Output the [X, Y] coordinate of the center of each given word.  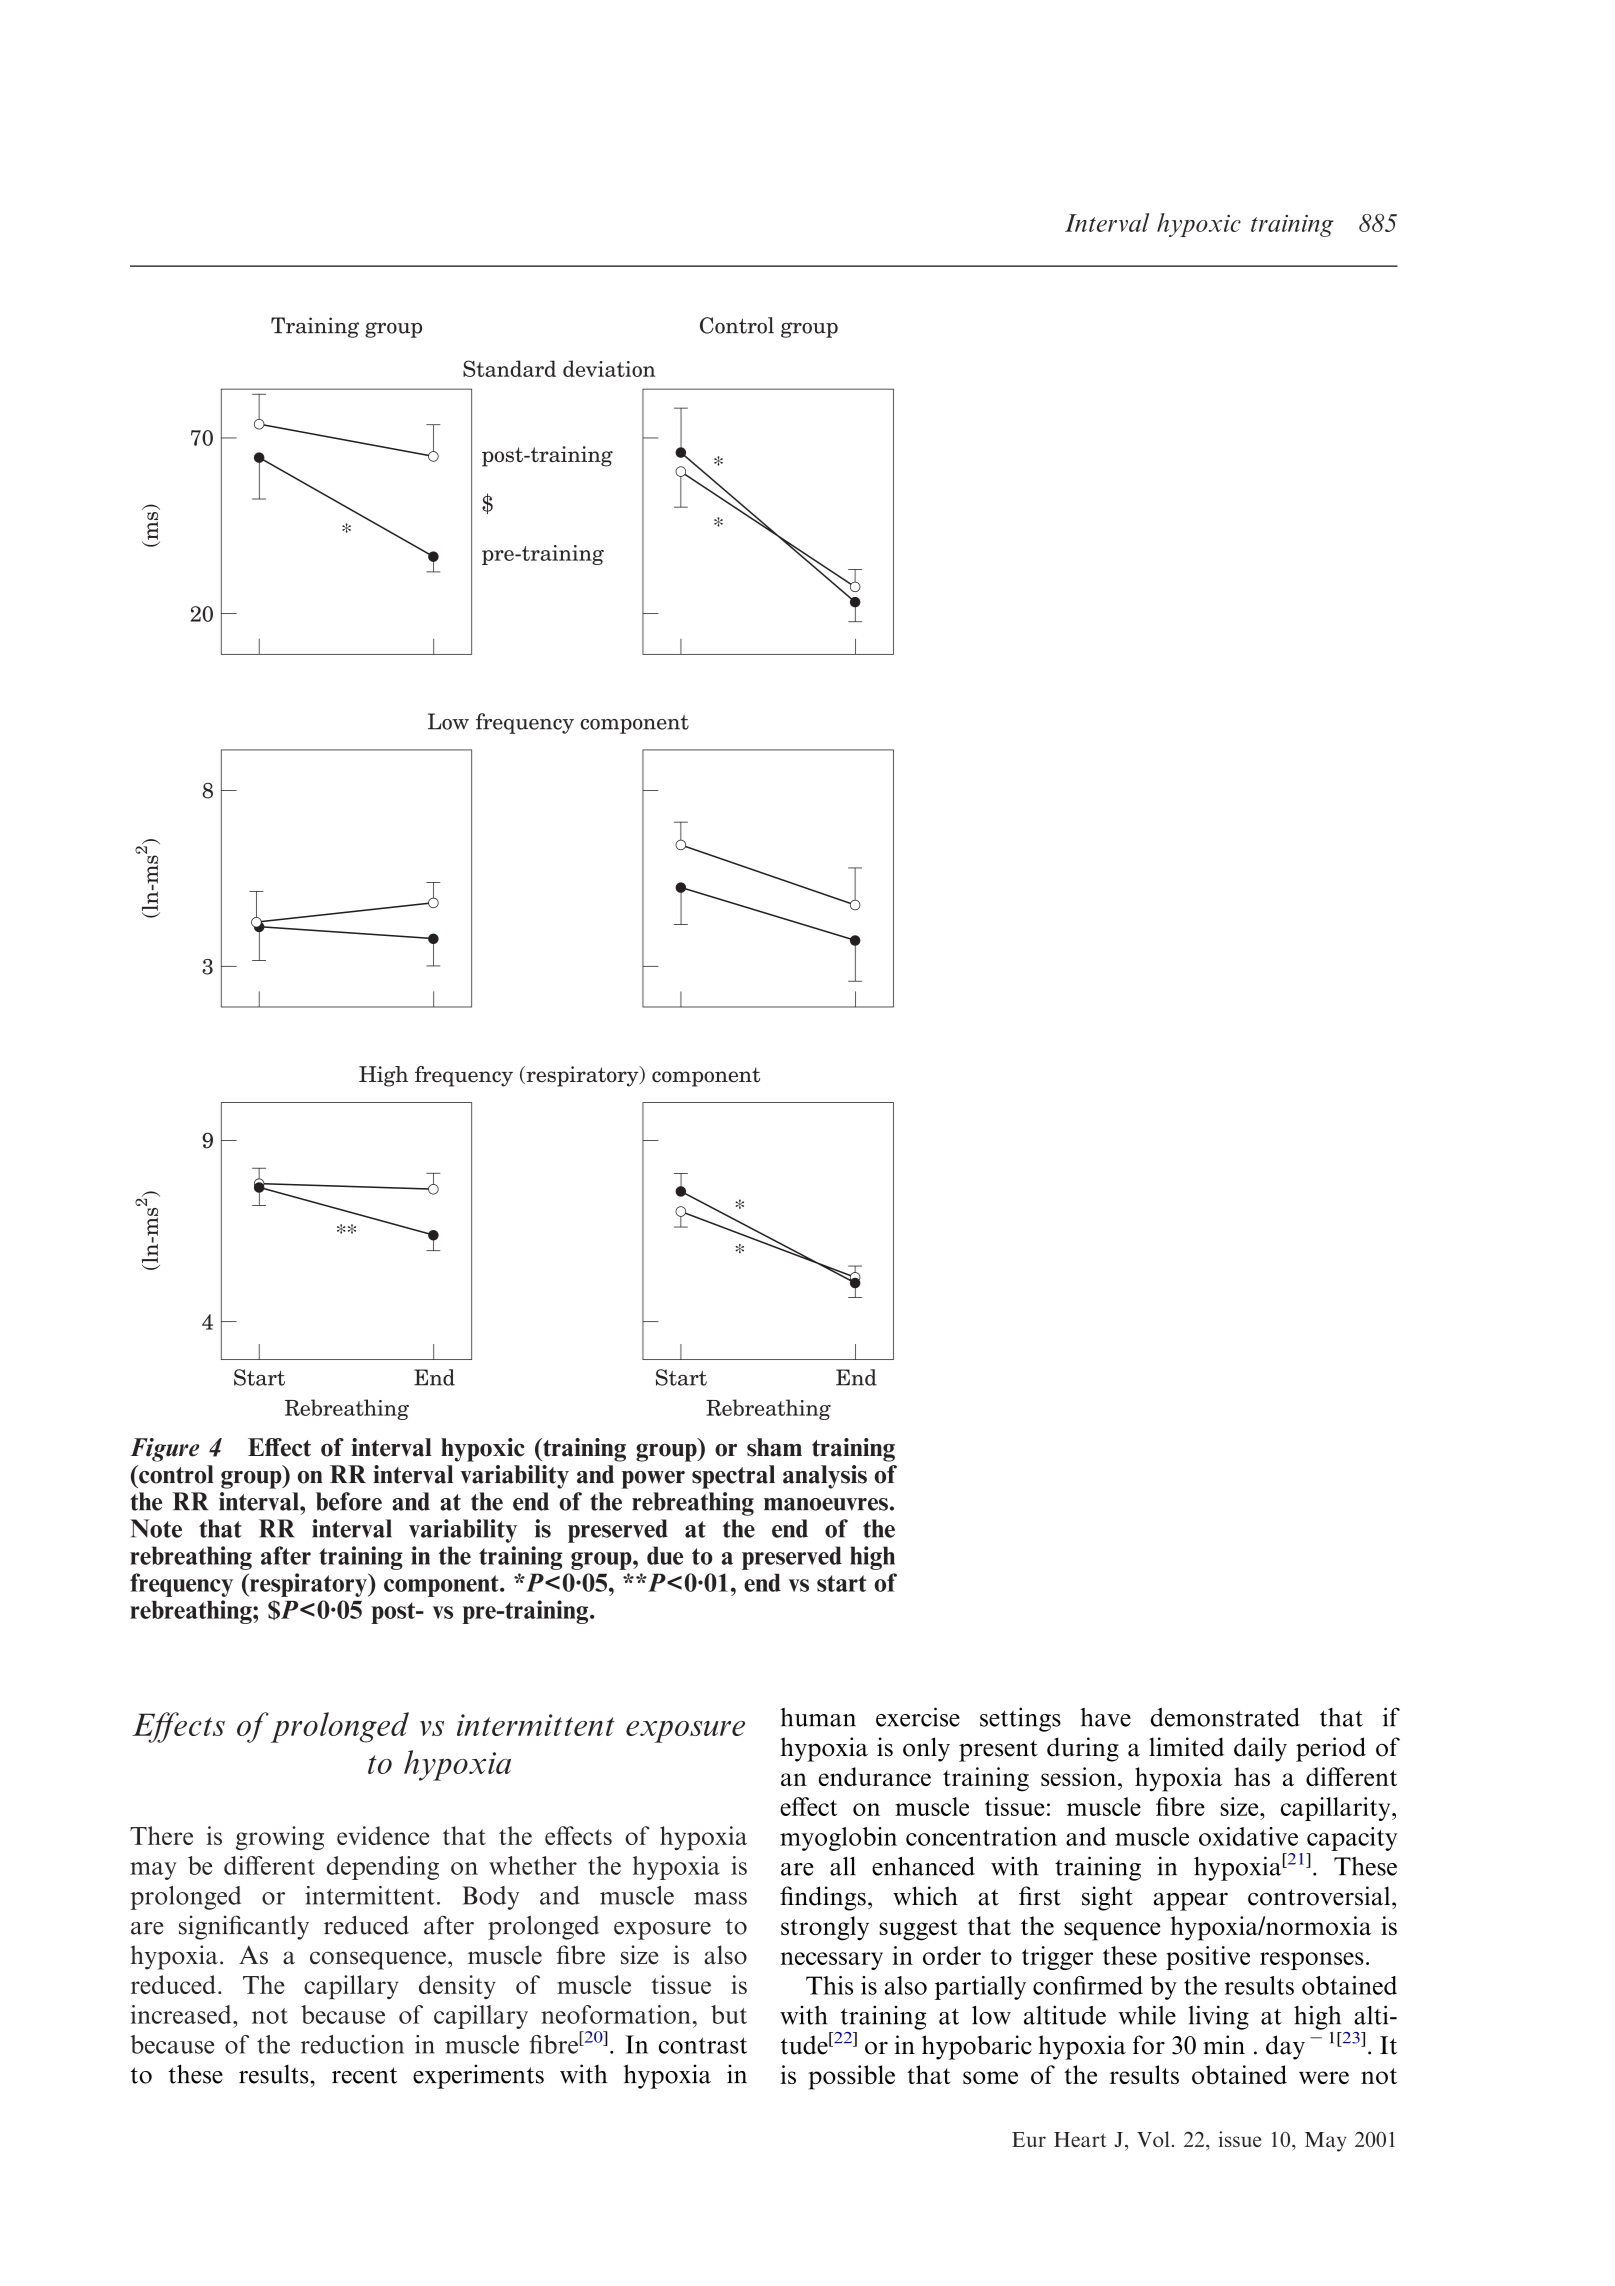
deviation [609, 368]
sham [774, 1447]
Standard [509, 368]
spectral [733, 1477]
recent [364, 2075]
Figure [165, 1450]
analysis [825, 1477]
